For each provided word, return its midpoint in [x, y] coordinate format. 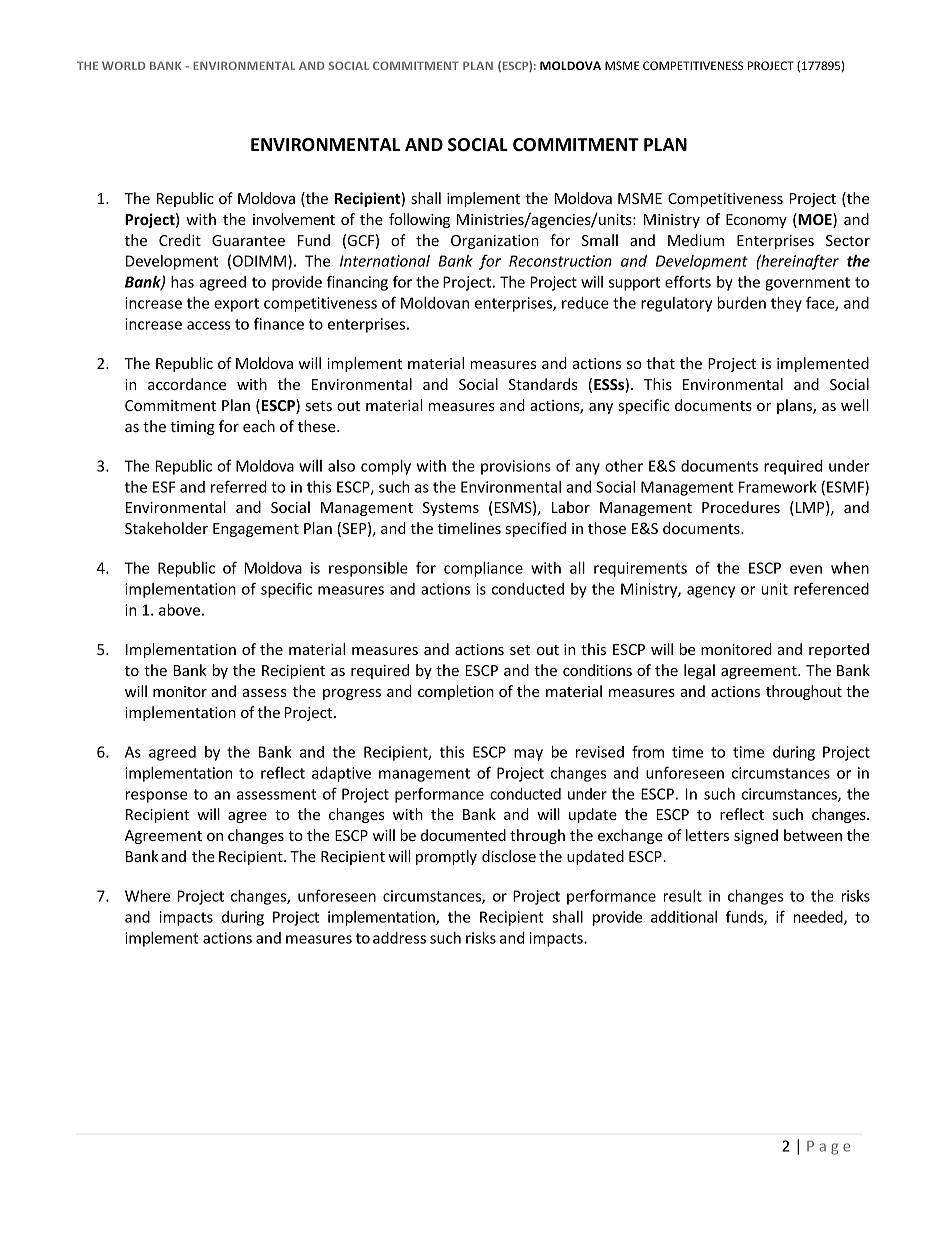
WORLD [123, 65]
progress [352, 694]
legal [699, 671]
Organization [495, 242]
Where [147, 896]
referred [239, 486]
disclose [509, 856]
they [786, 304]
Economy [756, 221]
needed [819, 918]
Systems [451, 509]
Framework [778, 487]
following [419, 220]
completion [456, 692]
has [182, 282]
